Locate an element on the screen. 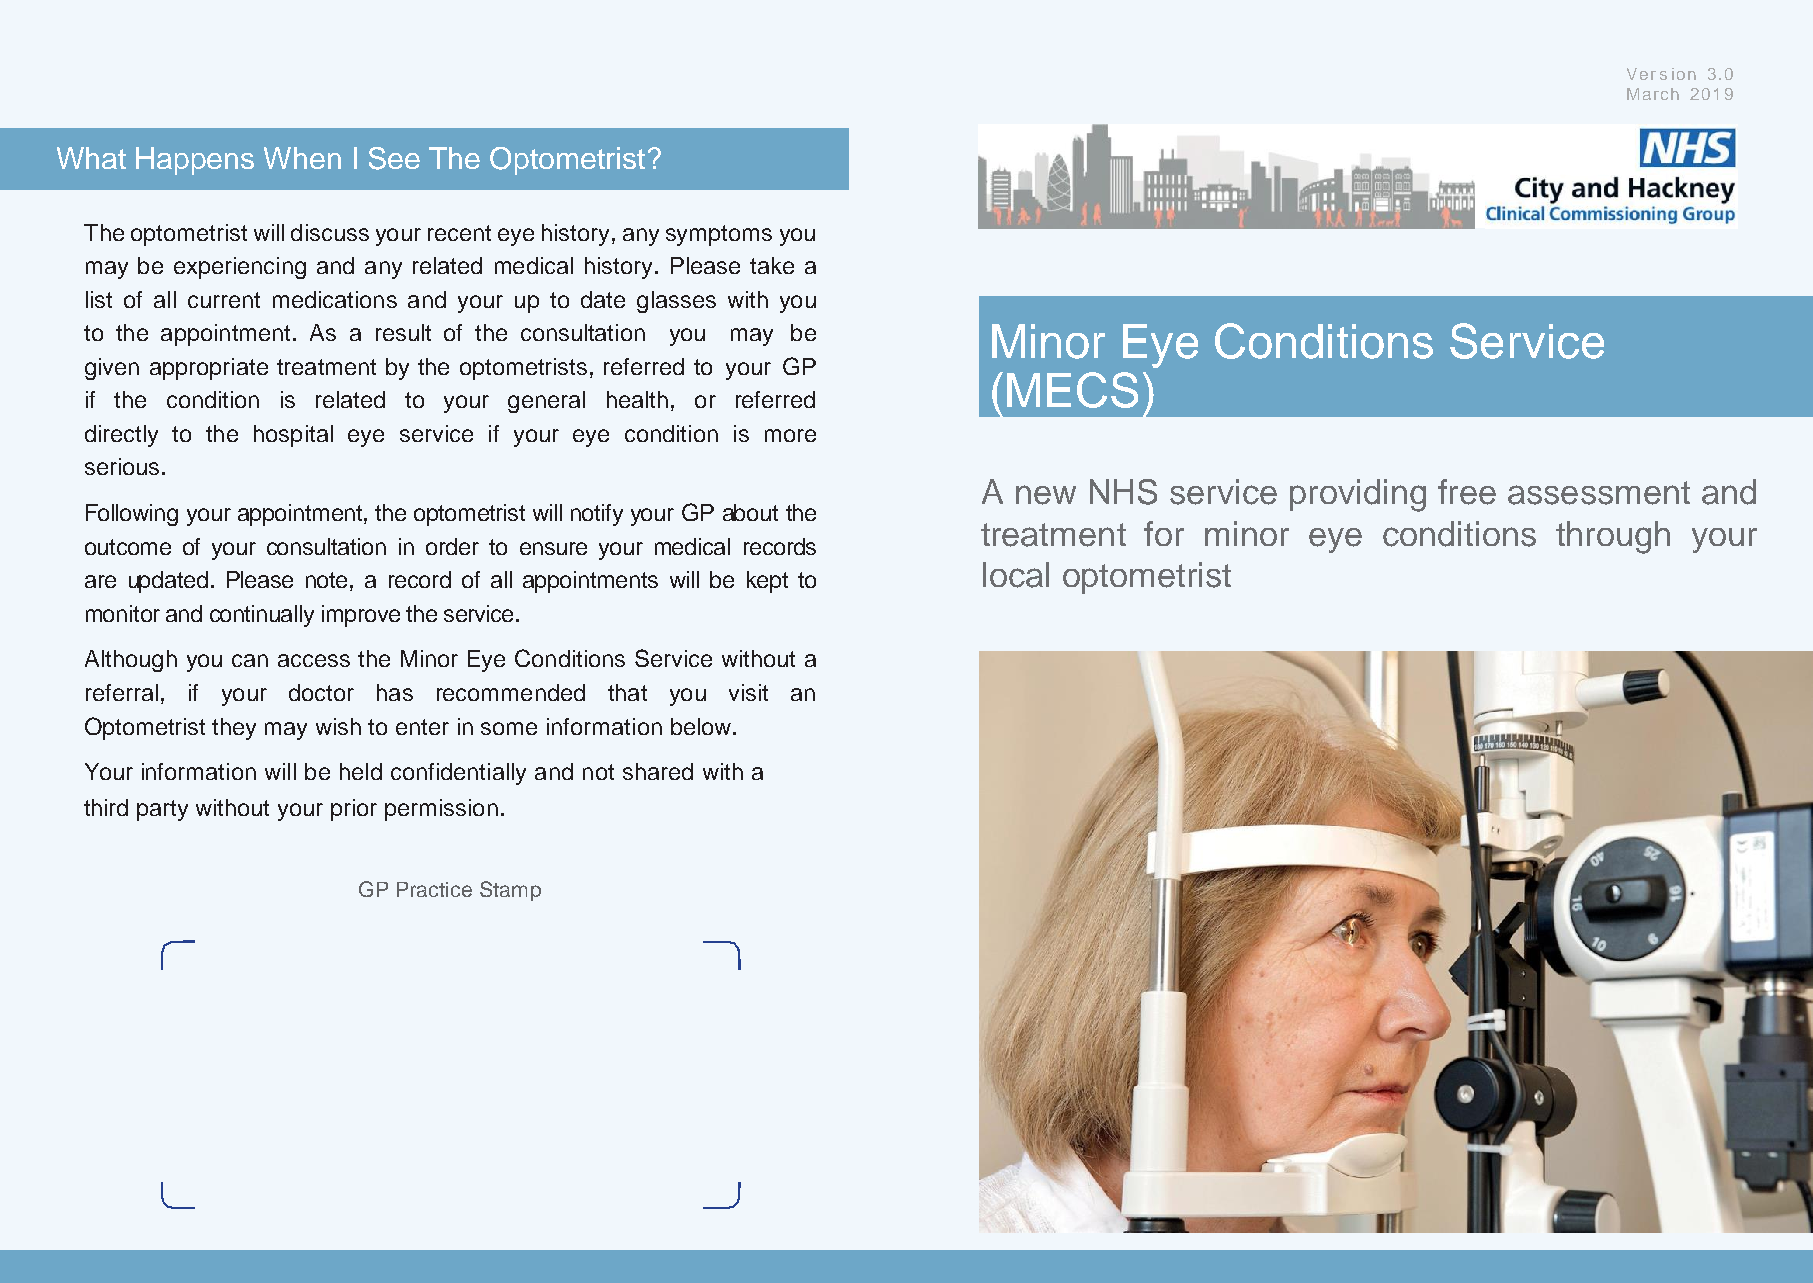  providing is located at coordinates (1358, 495).
